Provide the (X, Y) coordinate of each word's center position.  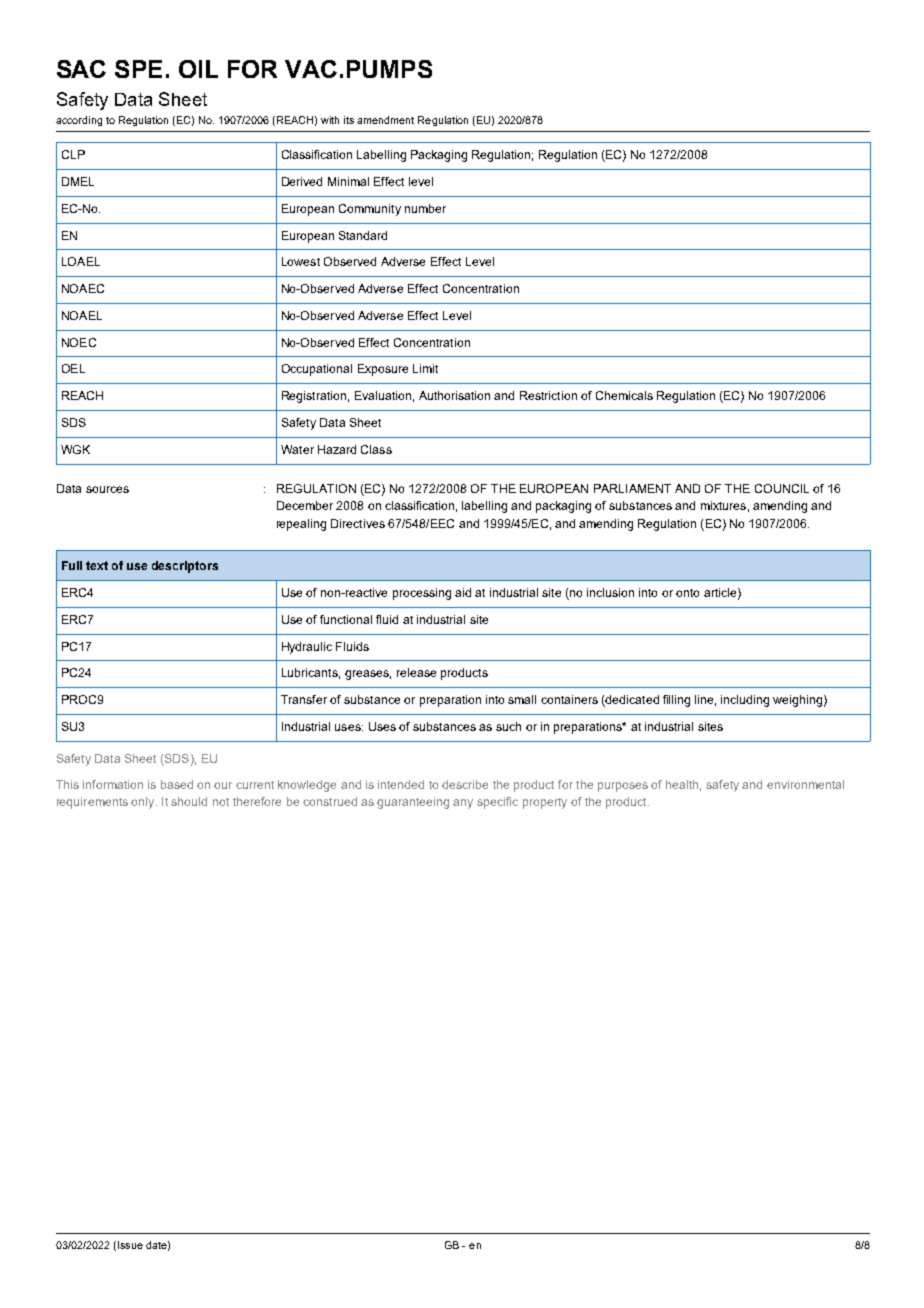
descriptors (185, 567)
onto (687, 593)
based (177, 784)
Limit (425, 368)
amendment (385, 120)
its (349, 120)
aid (463, 592)
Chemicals (624, 395)
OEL (73, 368)
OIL (198, 69)
